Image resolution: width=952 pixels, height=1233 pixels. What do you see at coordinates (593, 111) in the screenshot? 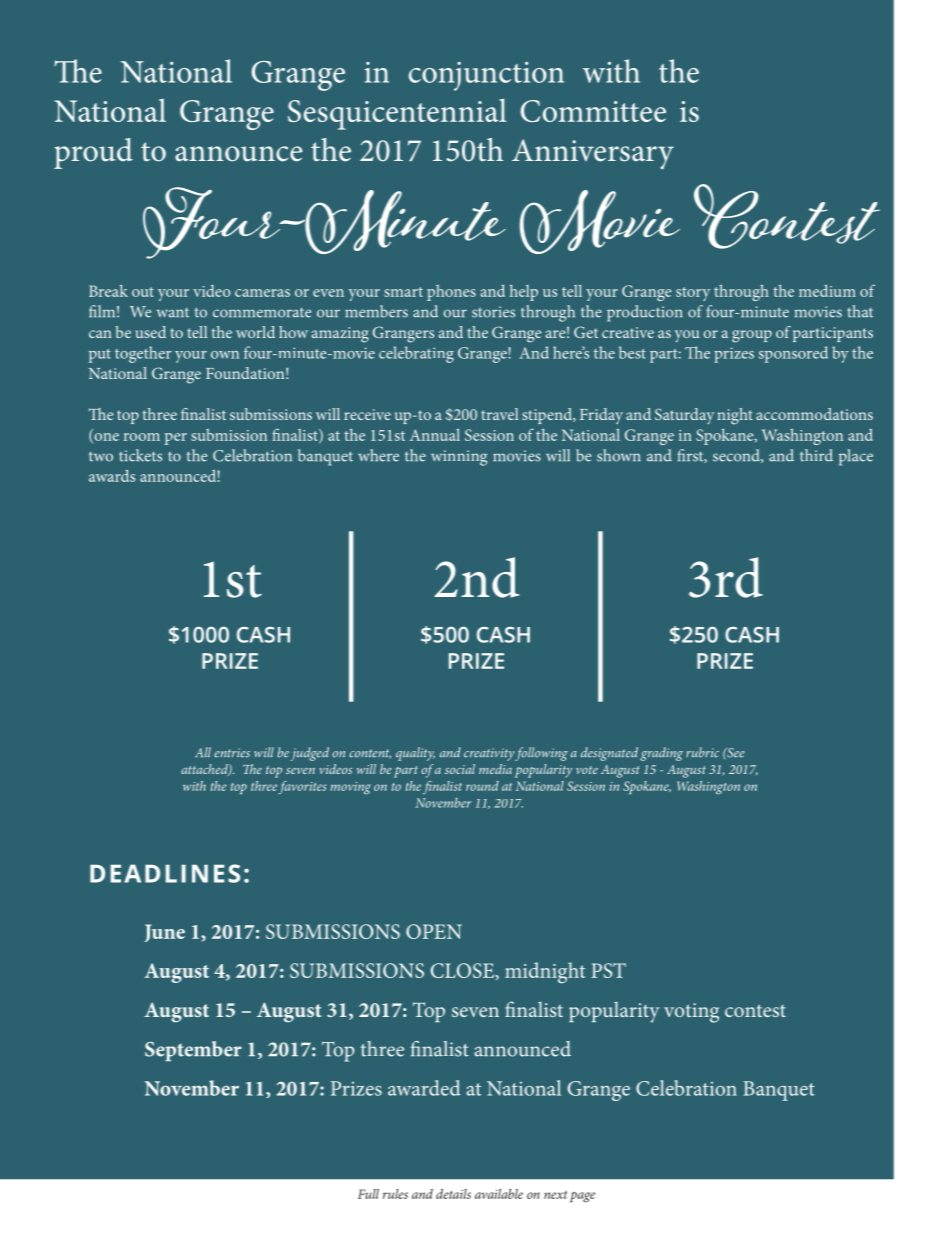
I see `Committee` at bounding box center [593, 111].
